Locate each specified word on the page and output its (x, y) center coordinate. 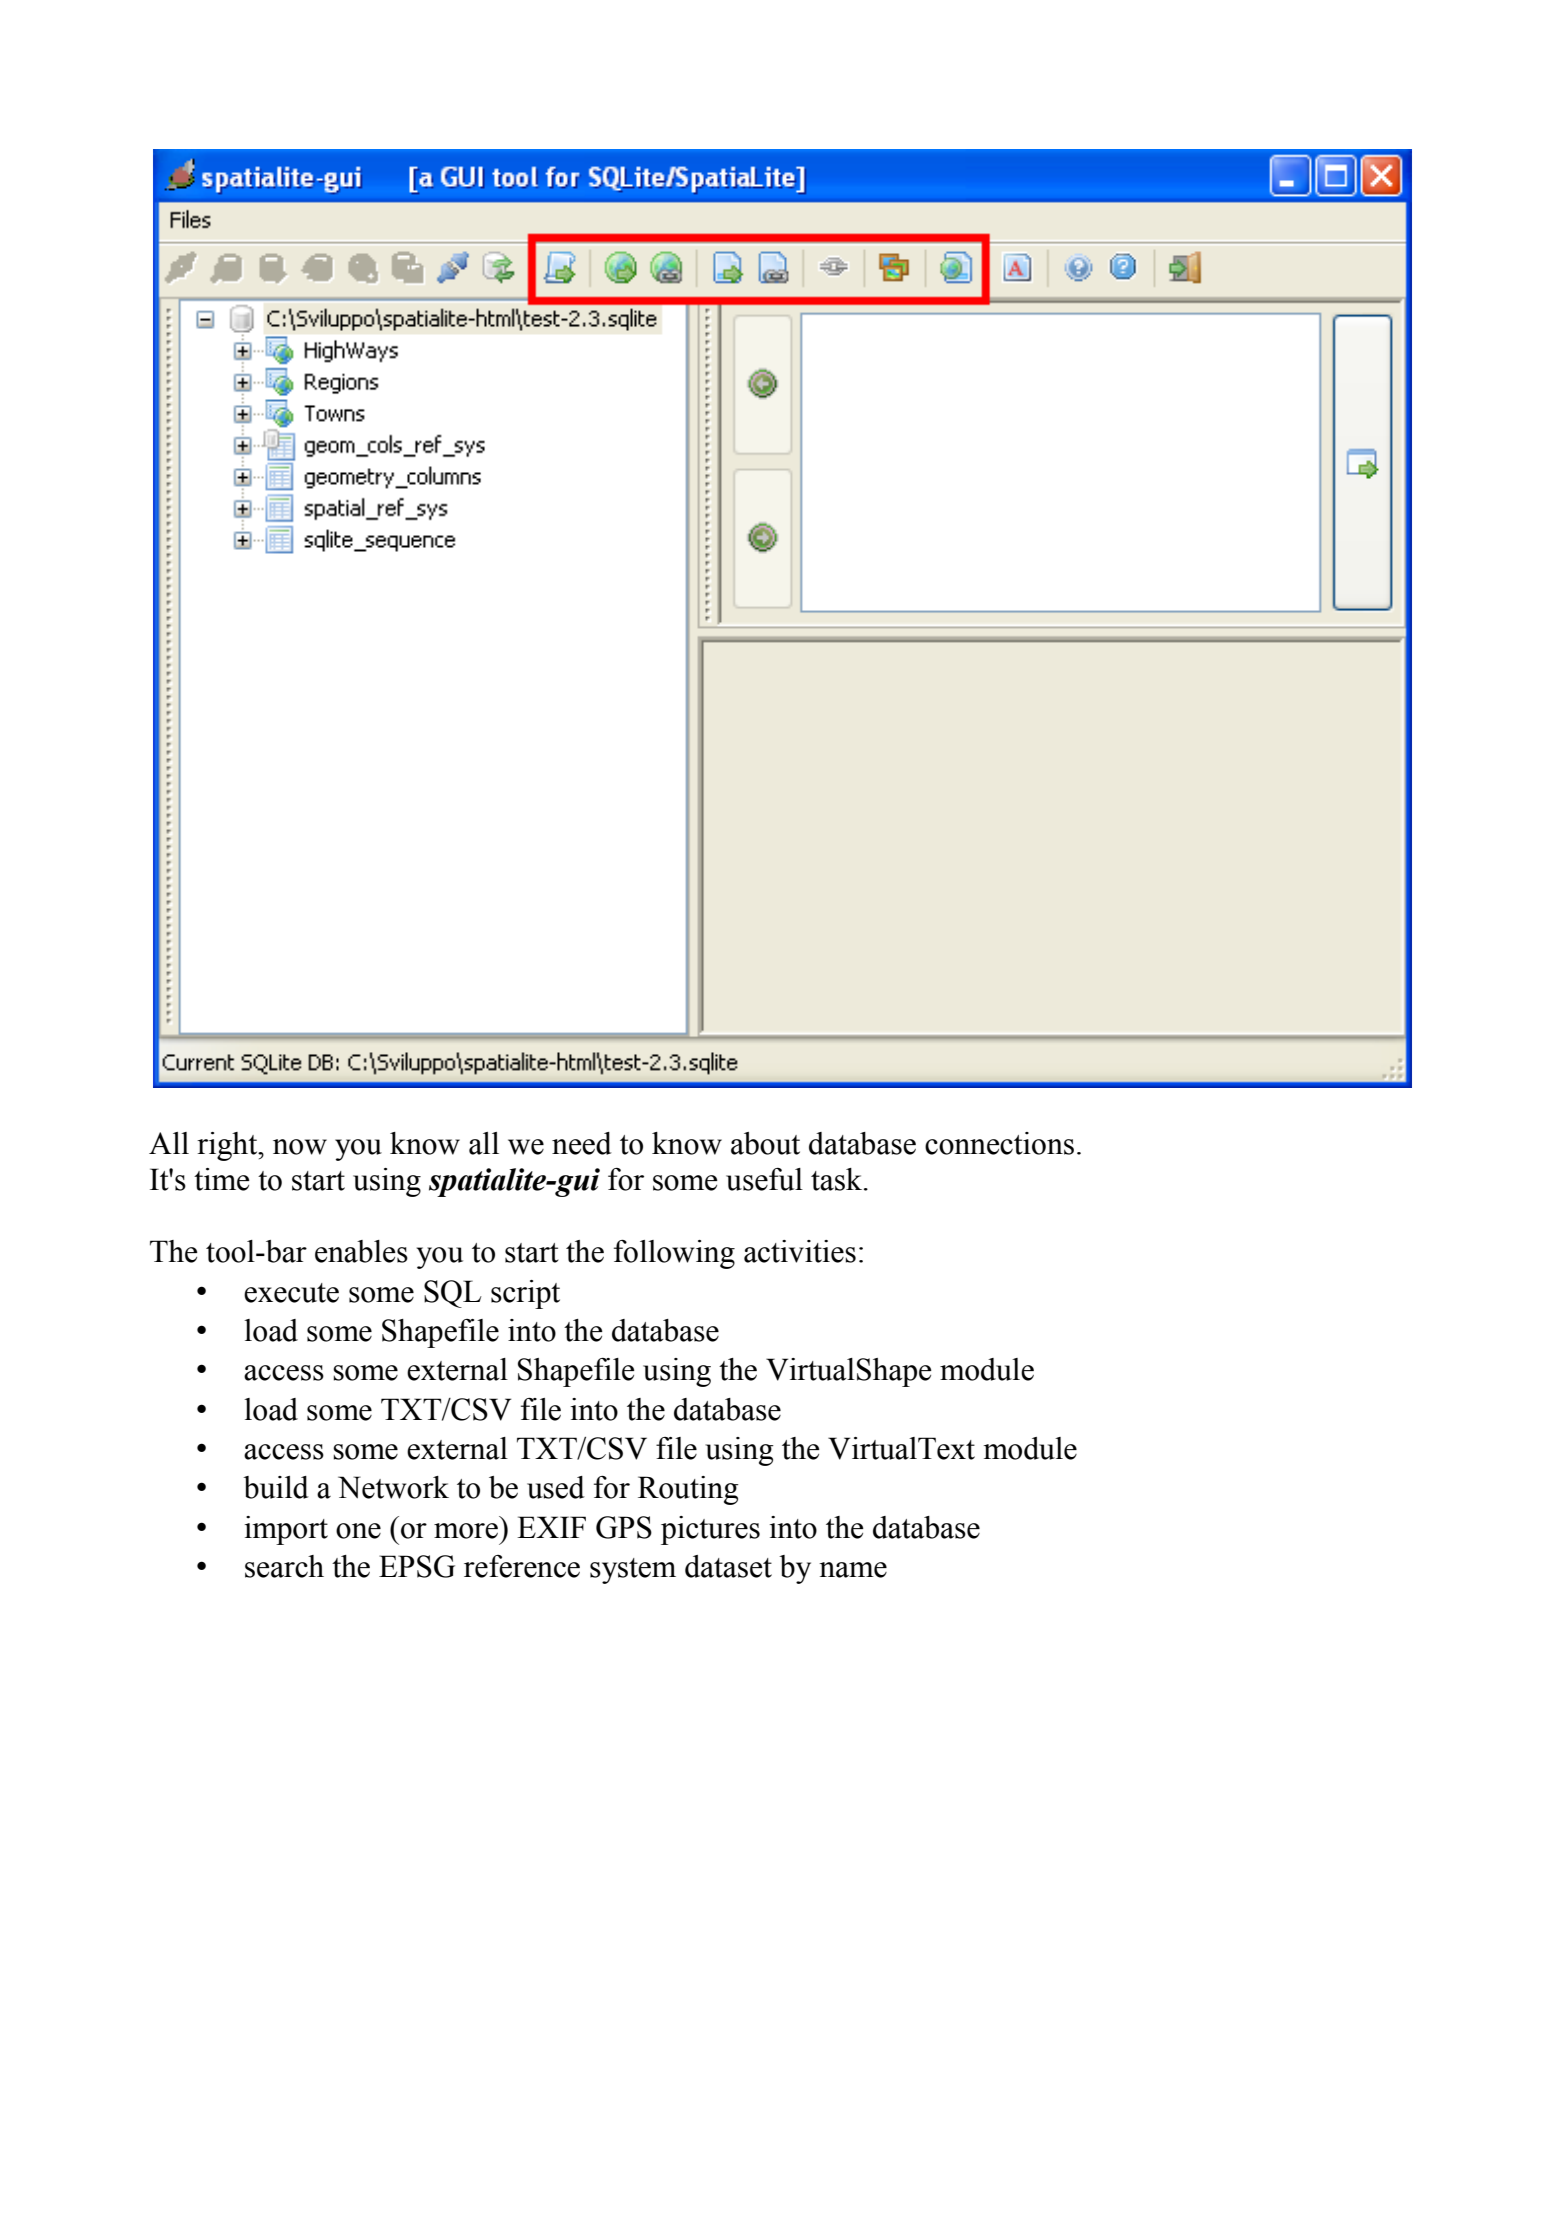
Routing (688, 1490)
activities (800, 1251)
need (582, 1143)
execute (291, 1293)
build (276, 1487)
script (525, 1294)
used (556, 1487)
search (284, 1566)
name (853, 1570)
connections (999, 1143)
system (633, 1571)
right (228, 1146)
